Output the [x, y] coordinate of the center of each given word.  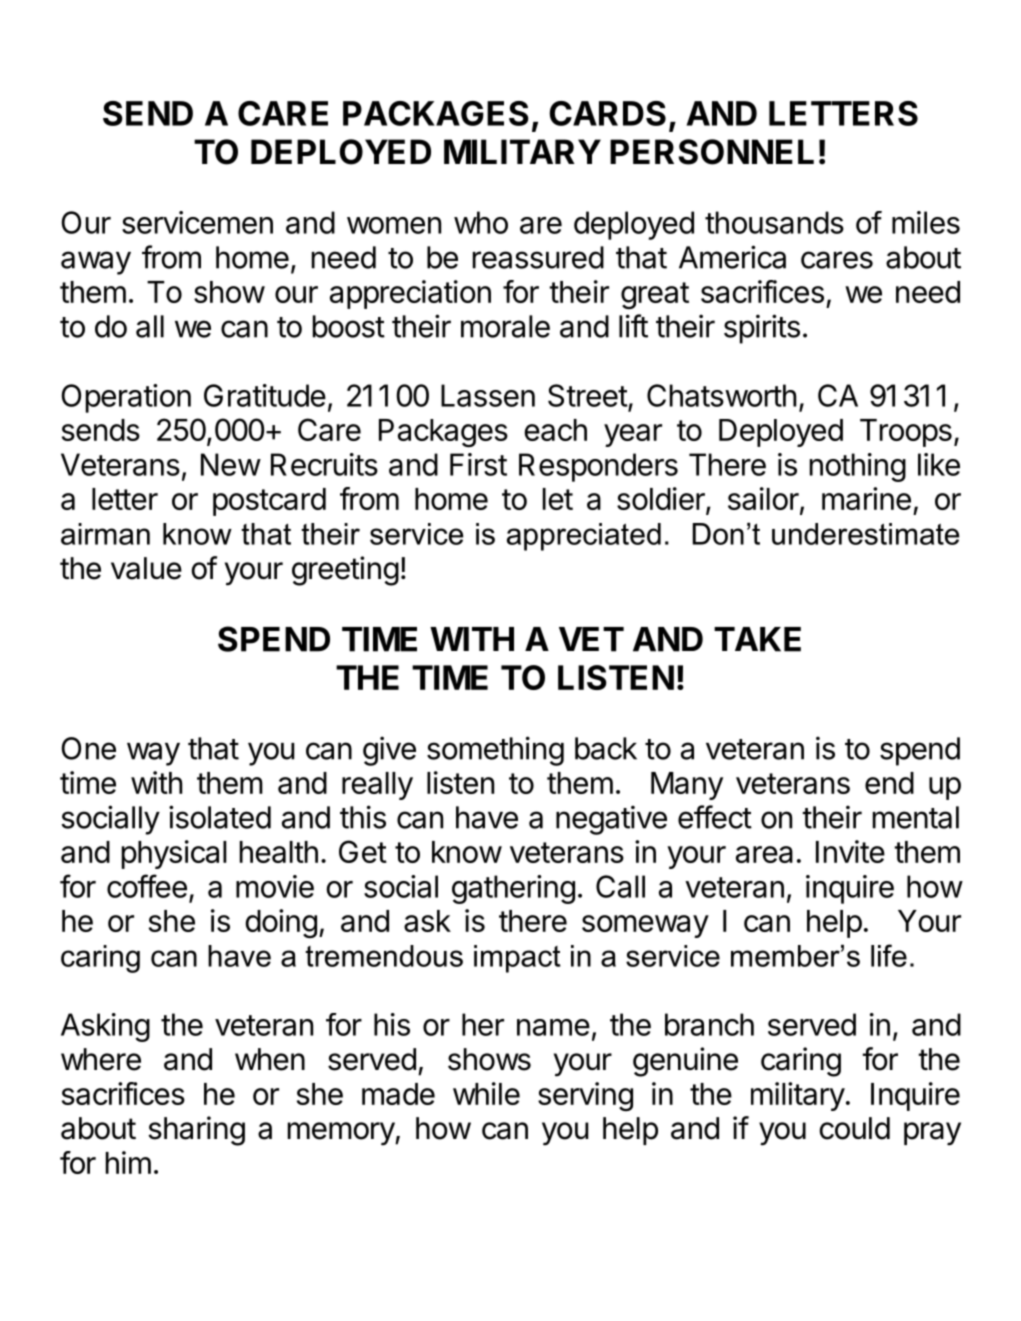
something [495, 751]
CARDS [607, 113]
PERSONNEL [712, 152]
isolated [220, 817]
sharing [196, 1131]
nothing [858, 467]
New [231, 464]
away [96, 263]
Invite [850, 851]
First [478, 464]
